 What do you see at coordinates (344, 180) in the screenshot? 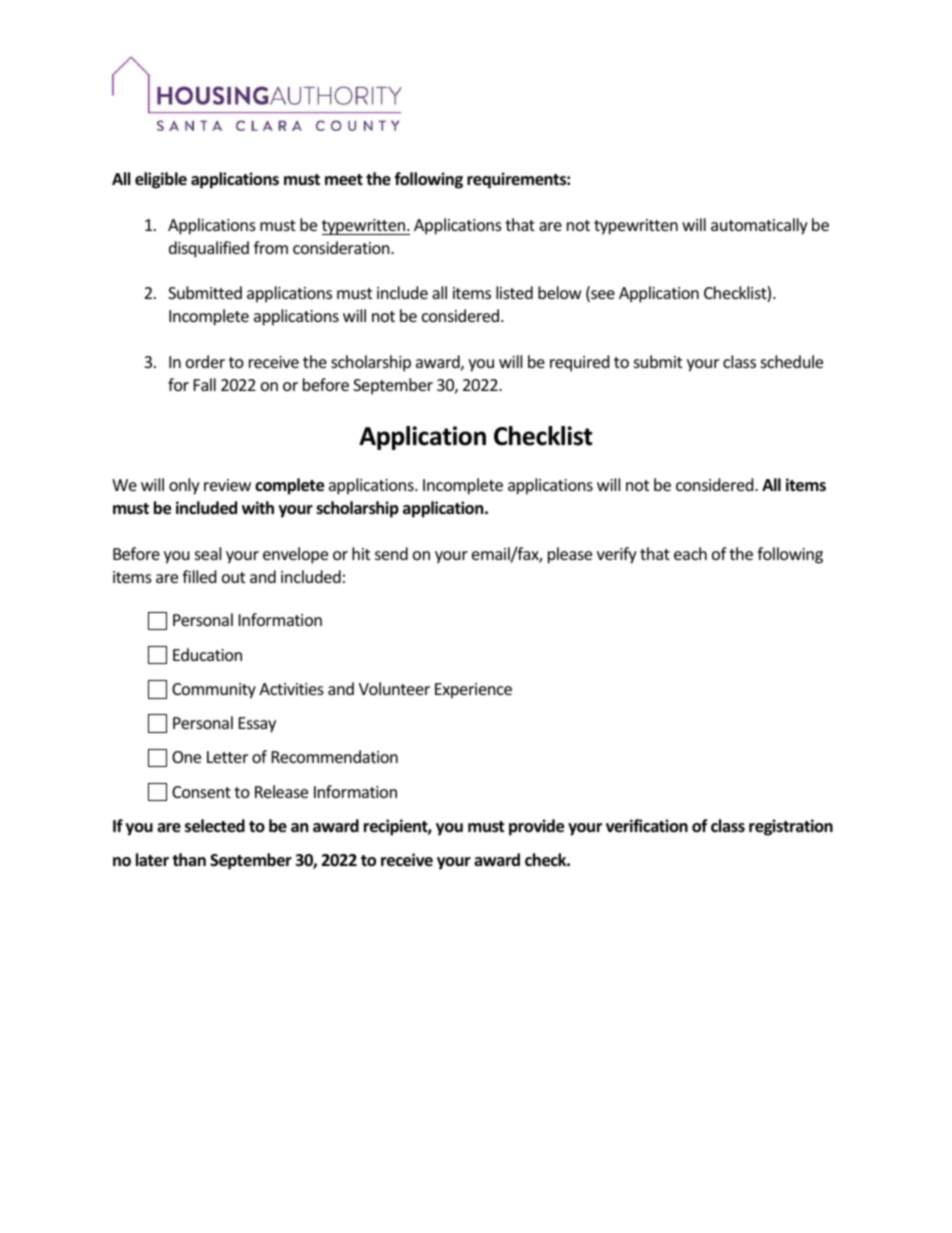
I see `meet` at bounding box center [344, 180].
